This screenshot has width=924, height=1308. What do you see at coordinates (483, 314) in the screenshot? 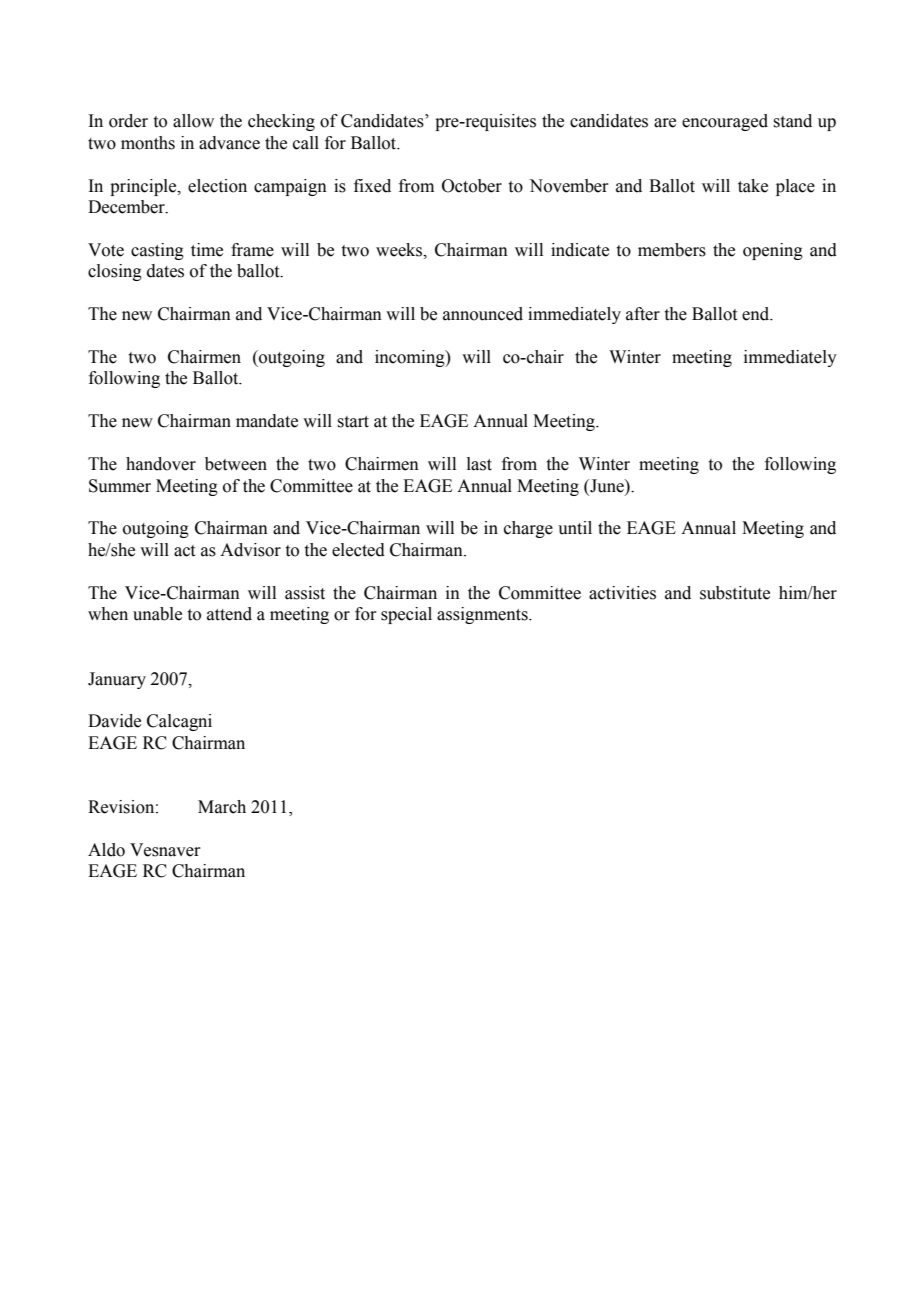
I see `announced` at bounding box center [483, 314].
